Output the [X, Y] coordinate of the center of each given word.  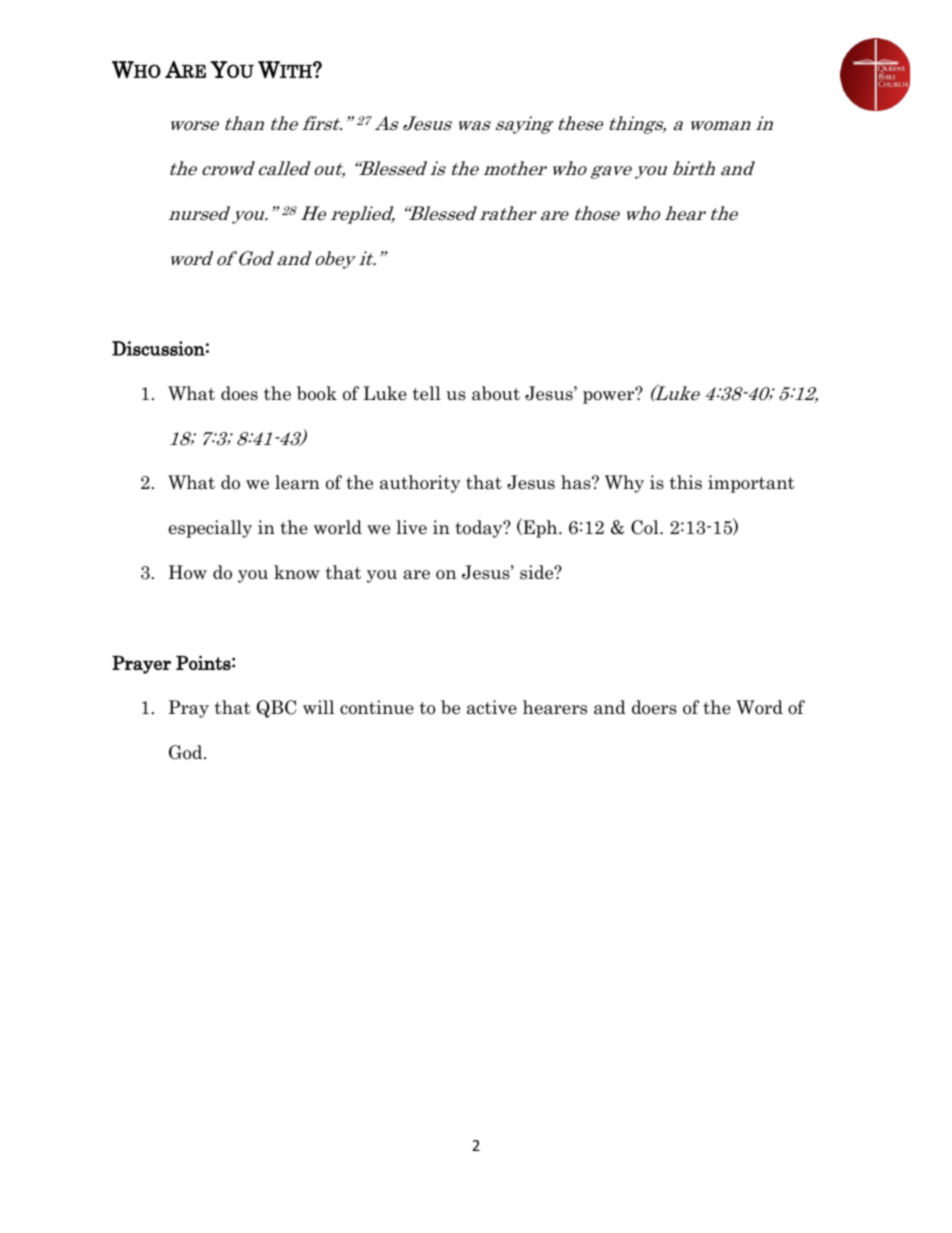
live [411, 527]
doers [654, 707]
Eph [540, 528]
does [239, 393]
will [318, 707]
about [496, 393]
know [297, 572]
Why [624, 484]
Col [646, 527]
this [686, 482]
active [492, 707]
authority [420, 484]
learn [297, 482]
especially [210, 529]
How [188, 572]
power [610, 396]
